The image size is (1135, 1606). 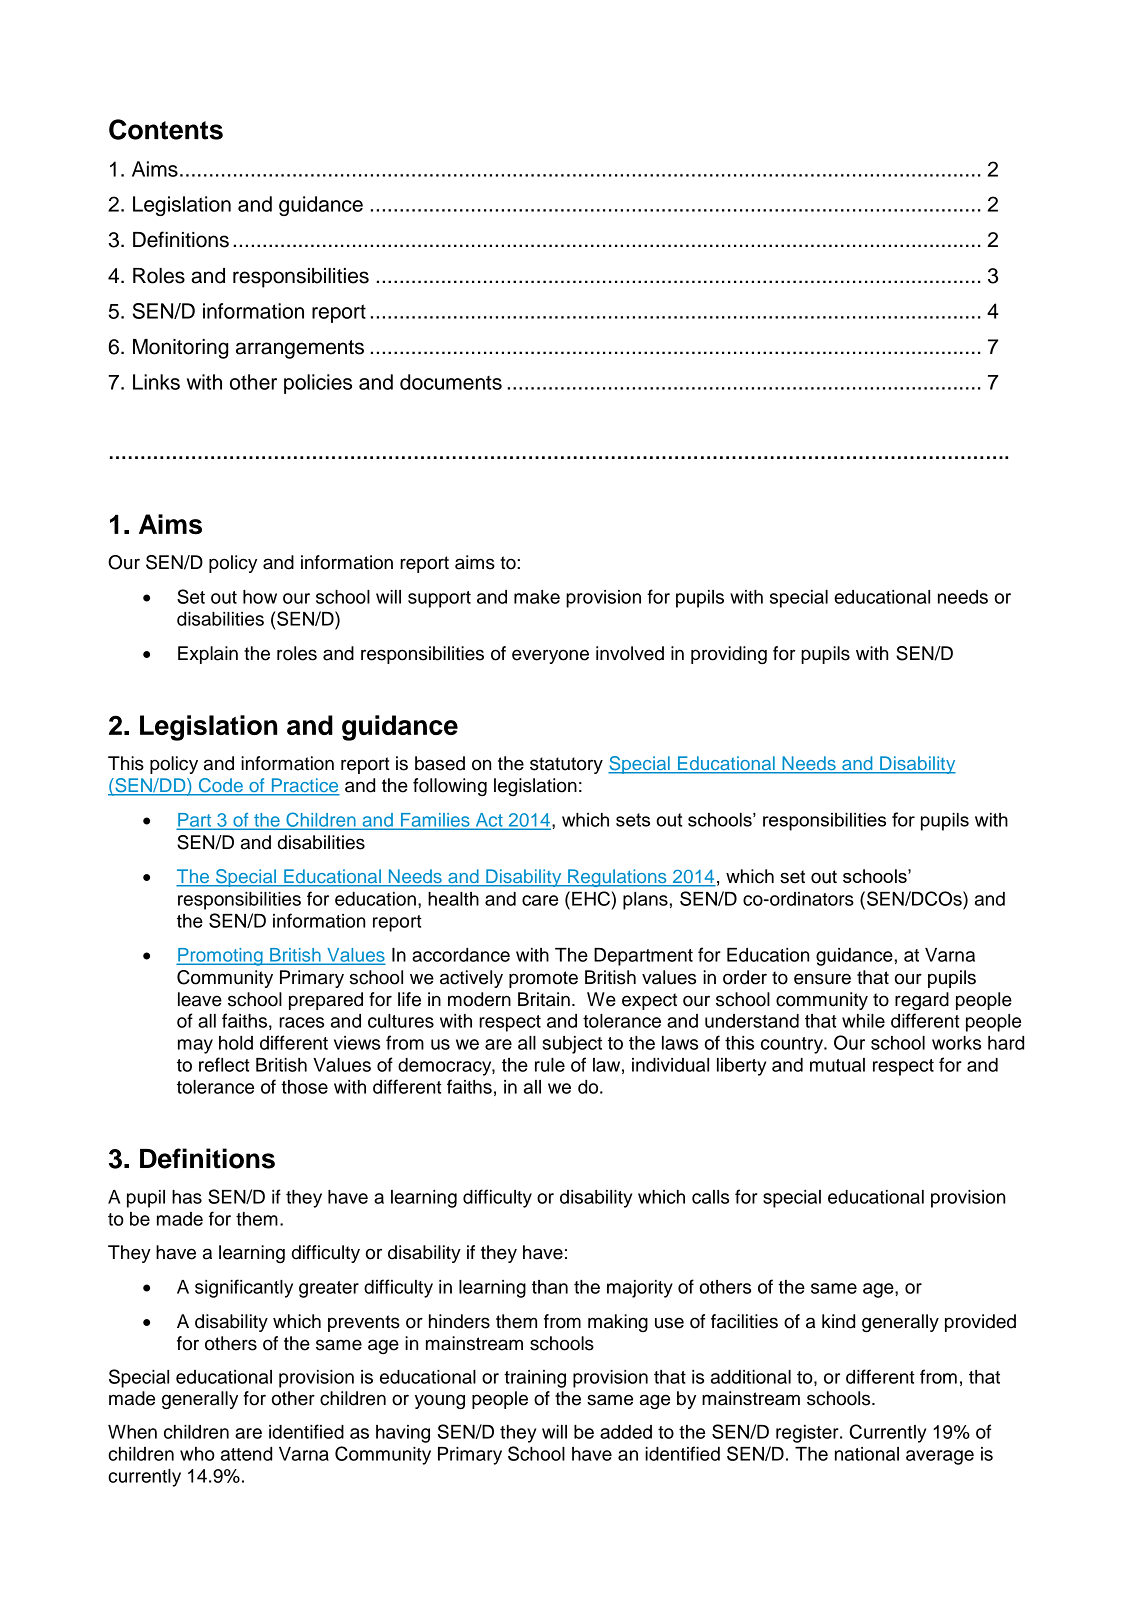 I want to click on Contents, so click(x=166, y=129).
